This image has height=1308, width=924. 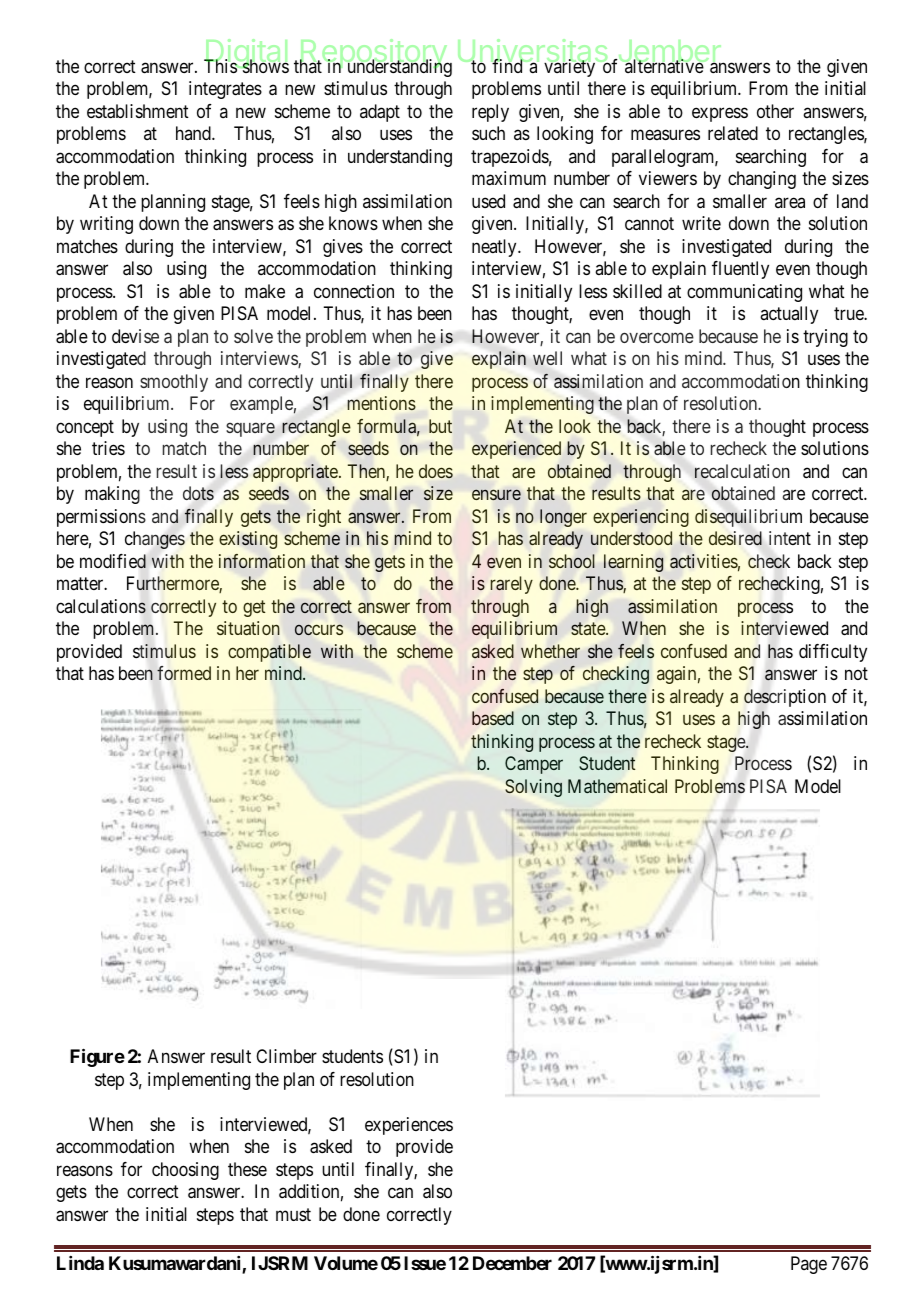 What do you see at coordinates (742, 471) in the image?
I see `recalculation` at bounding box center [742, 471].
